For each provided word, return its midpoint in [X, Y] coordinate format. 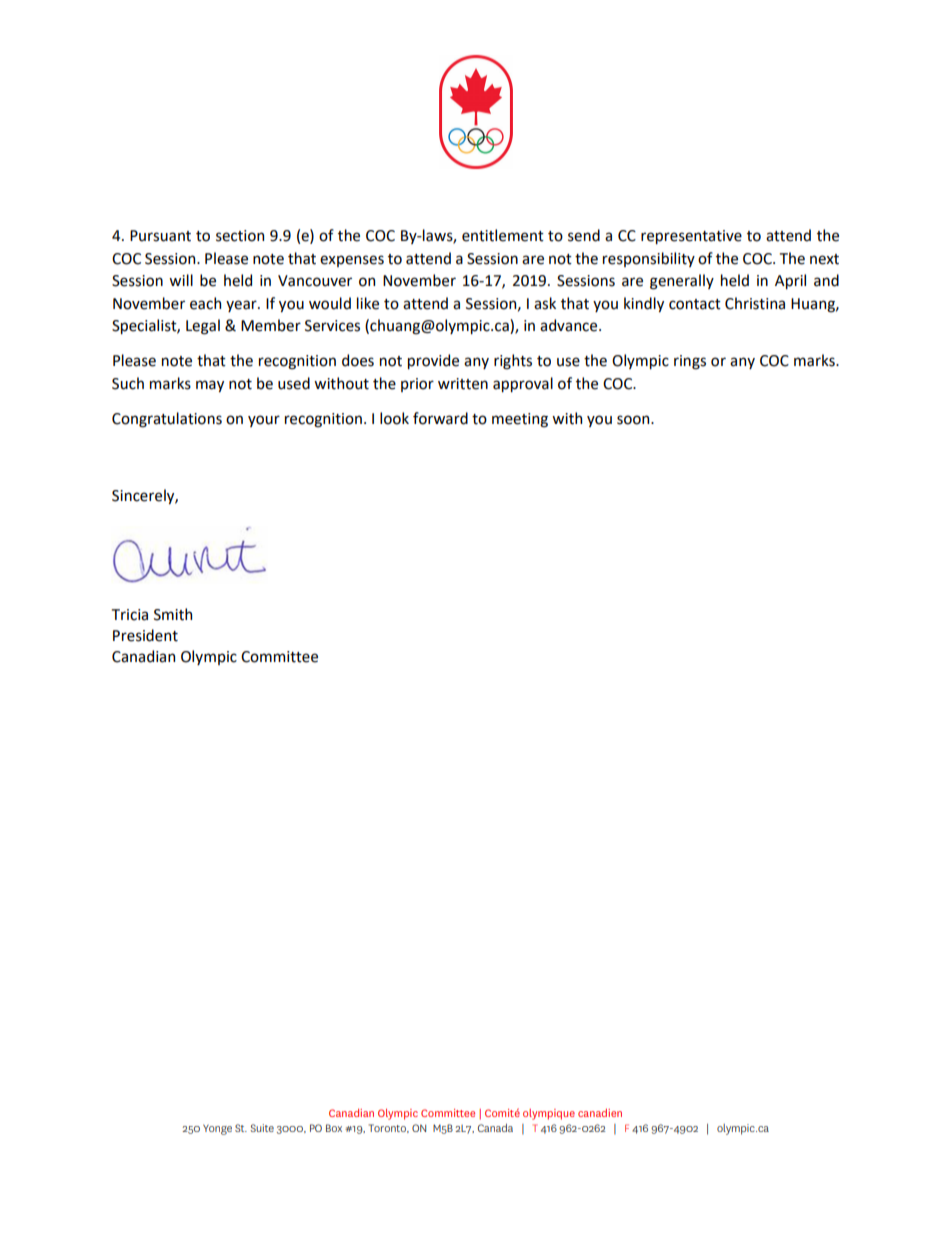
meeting [520, 420]
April [790, 281]
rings [690, 362]
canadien [600, 1113]
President [145, 635]
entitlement [503, 235]
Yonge [217, 1129]
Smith [173, 614]
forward [440, 418]
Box [334, 1128]
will [181, 280]
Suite [262, 1128]
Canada [495, 1128]
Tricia [130, 615]
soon [634, 420]
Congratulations [167, 420]
